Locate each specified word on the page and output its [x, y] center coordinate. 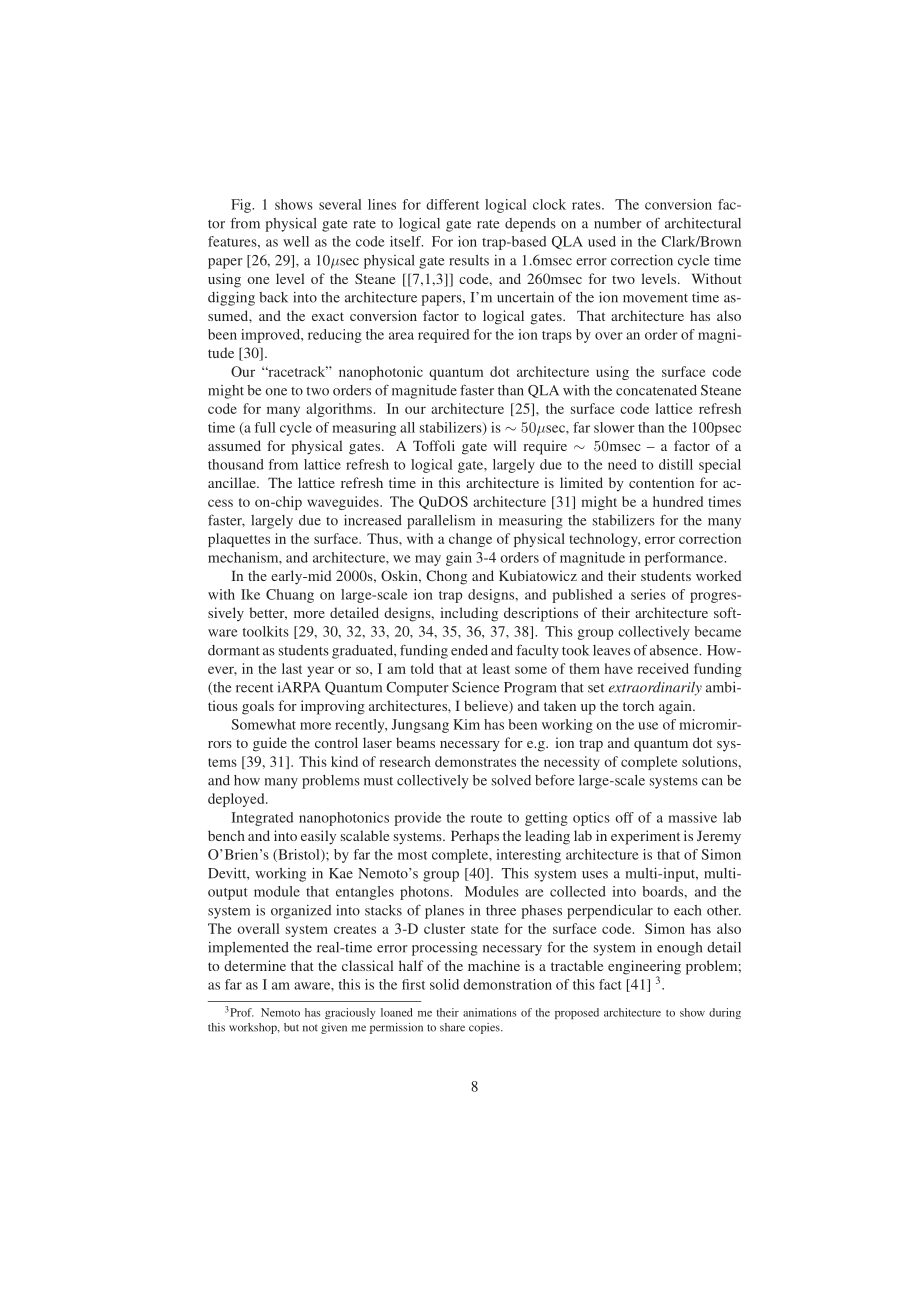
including [469, 614]
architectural [703, 223]
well [296, 241]
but [291, 1027]
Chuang [290, 596]
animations [489, 1012]
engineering [644, 968]
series [648, 594]
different [452, 204]
